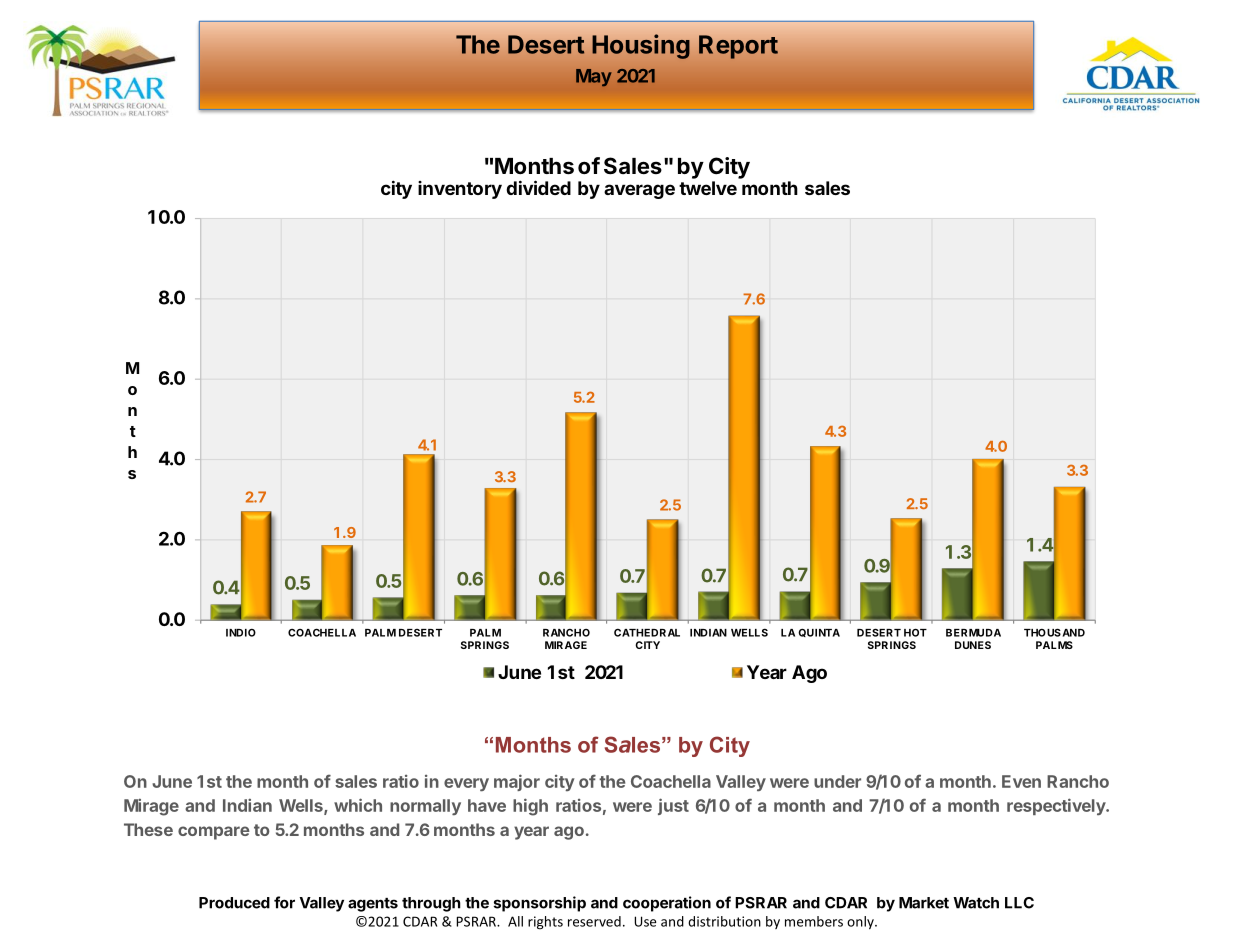 Image resolution: width=1233 pixels, height=952 pixels. What do you see at coordinates (358, 805) in the document?
I see `which` at bounding box center [358, 805].
